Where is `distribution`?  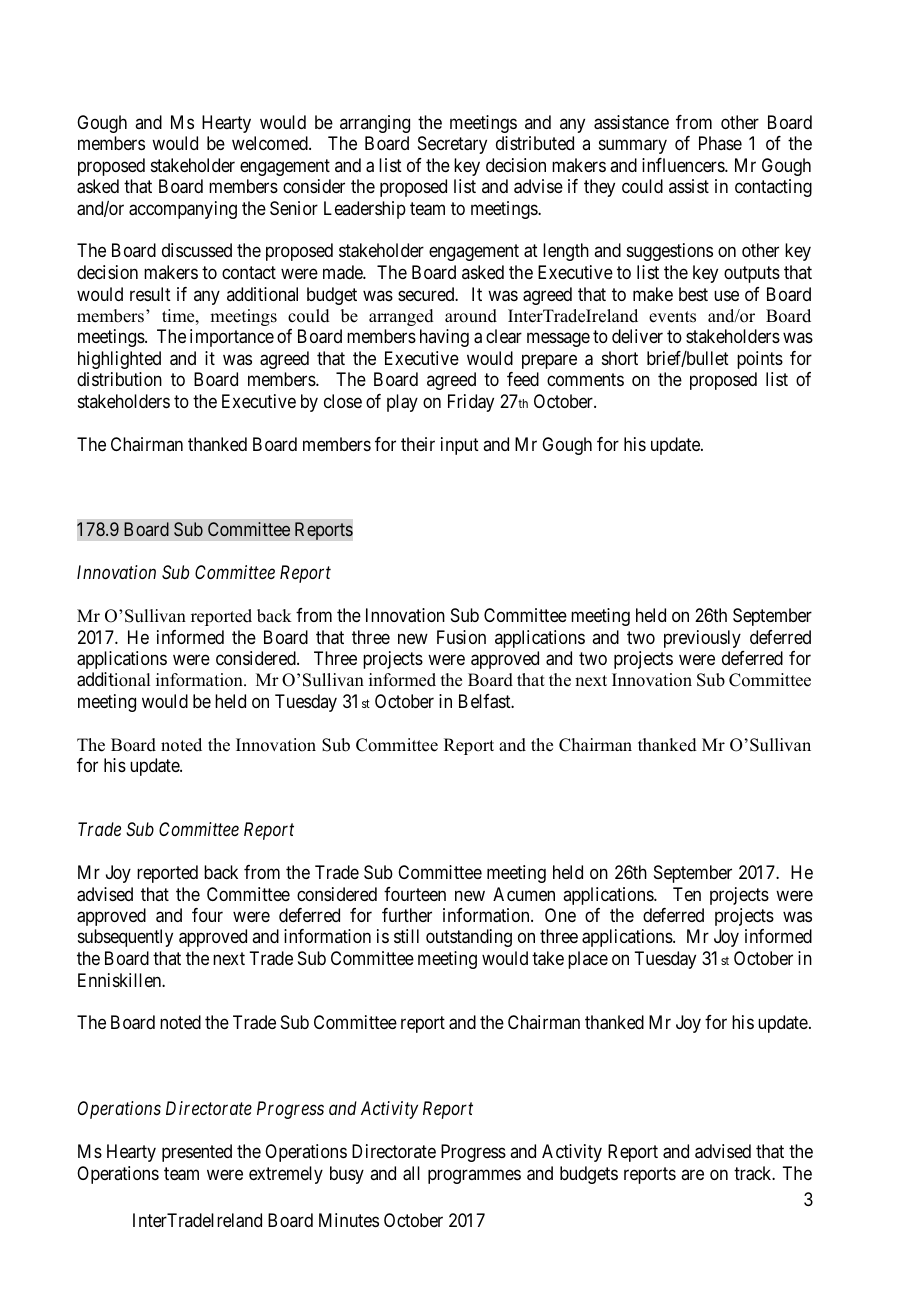 distribution is located at coordinates (119, 379).
